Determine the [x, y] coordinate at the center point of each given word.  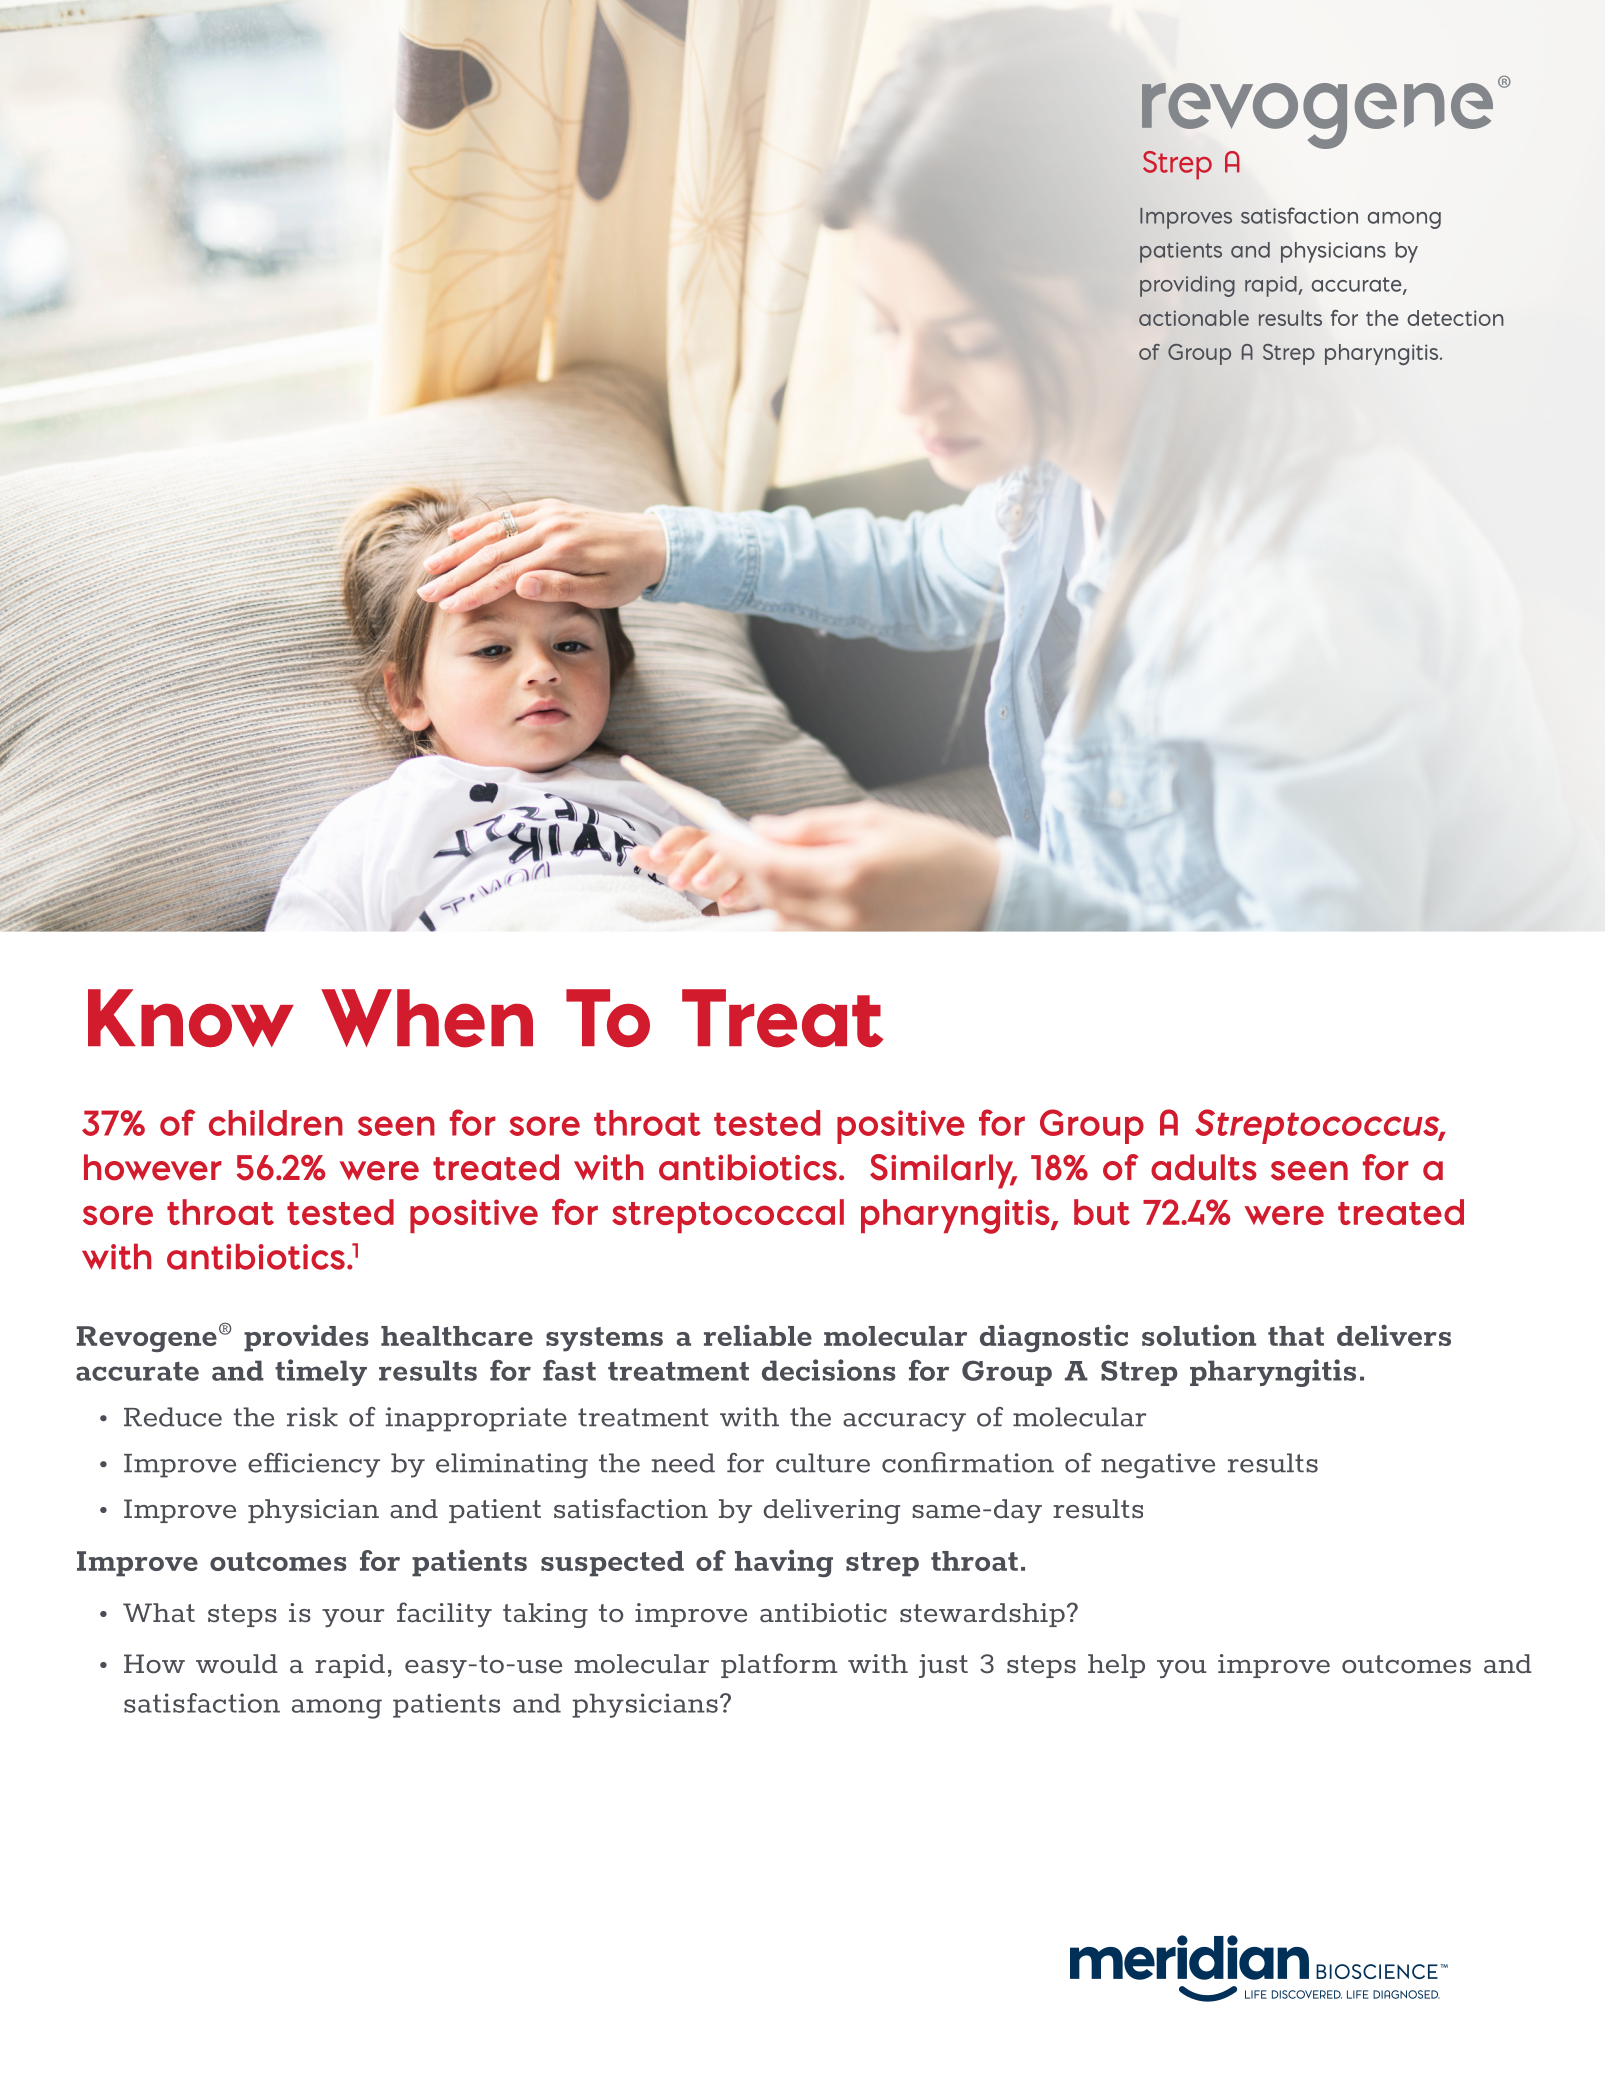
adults [1204, 1167]
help [1116, 1666]
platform [779, 1665]
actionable [1194, 318]
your [353, 1618]
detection [1455, 318]
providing [1187, 286]
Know [191, 1018]
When [427, 1018]
